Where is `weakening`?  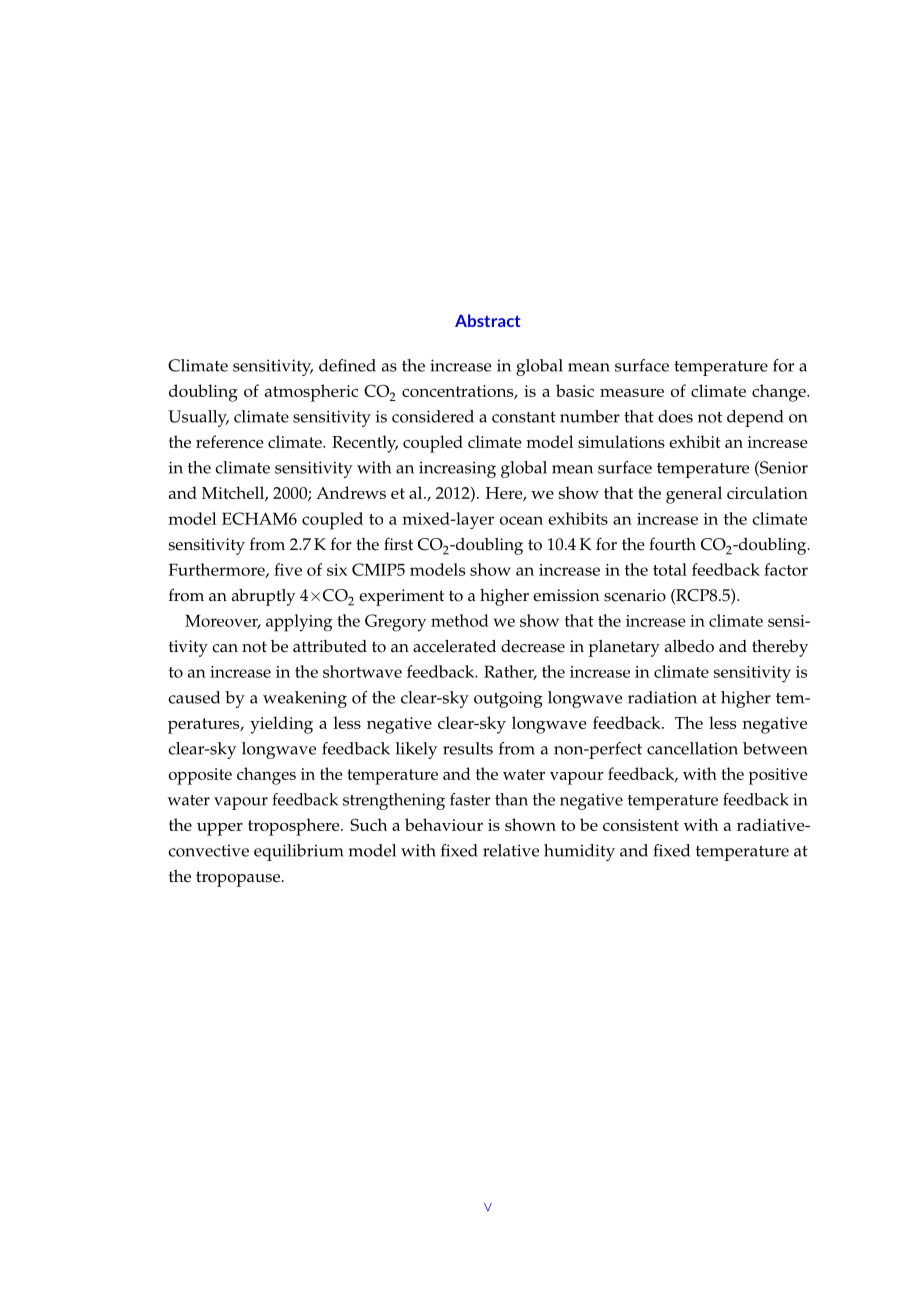 weakening is located at coordinates (305, 699).
